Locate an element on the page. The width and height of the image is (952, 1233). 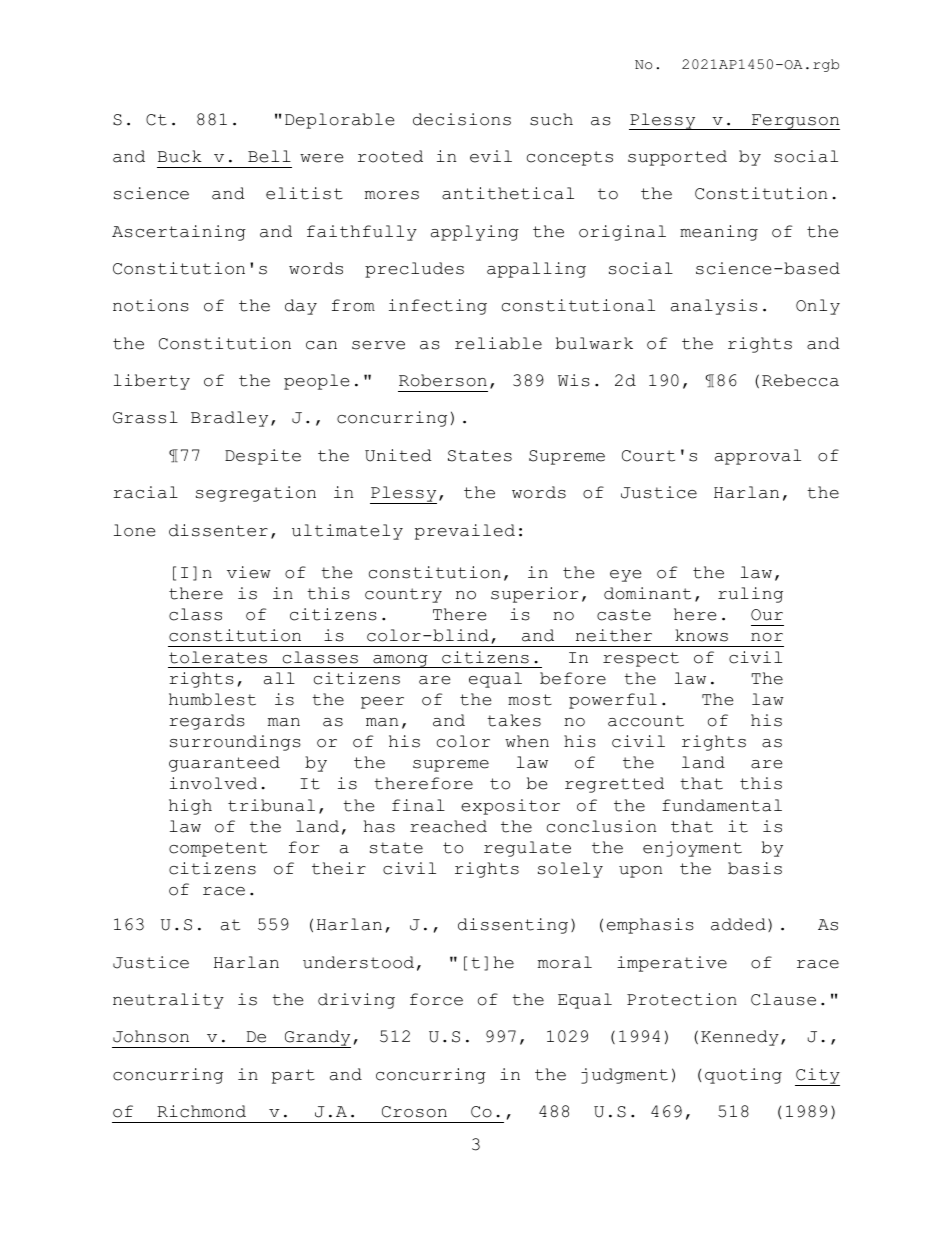
ruling is located at coordinates (750, 595).
